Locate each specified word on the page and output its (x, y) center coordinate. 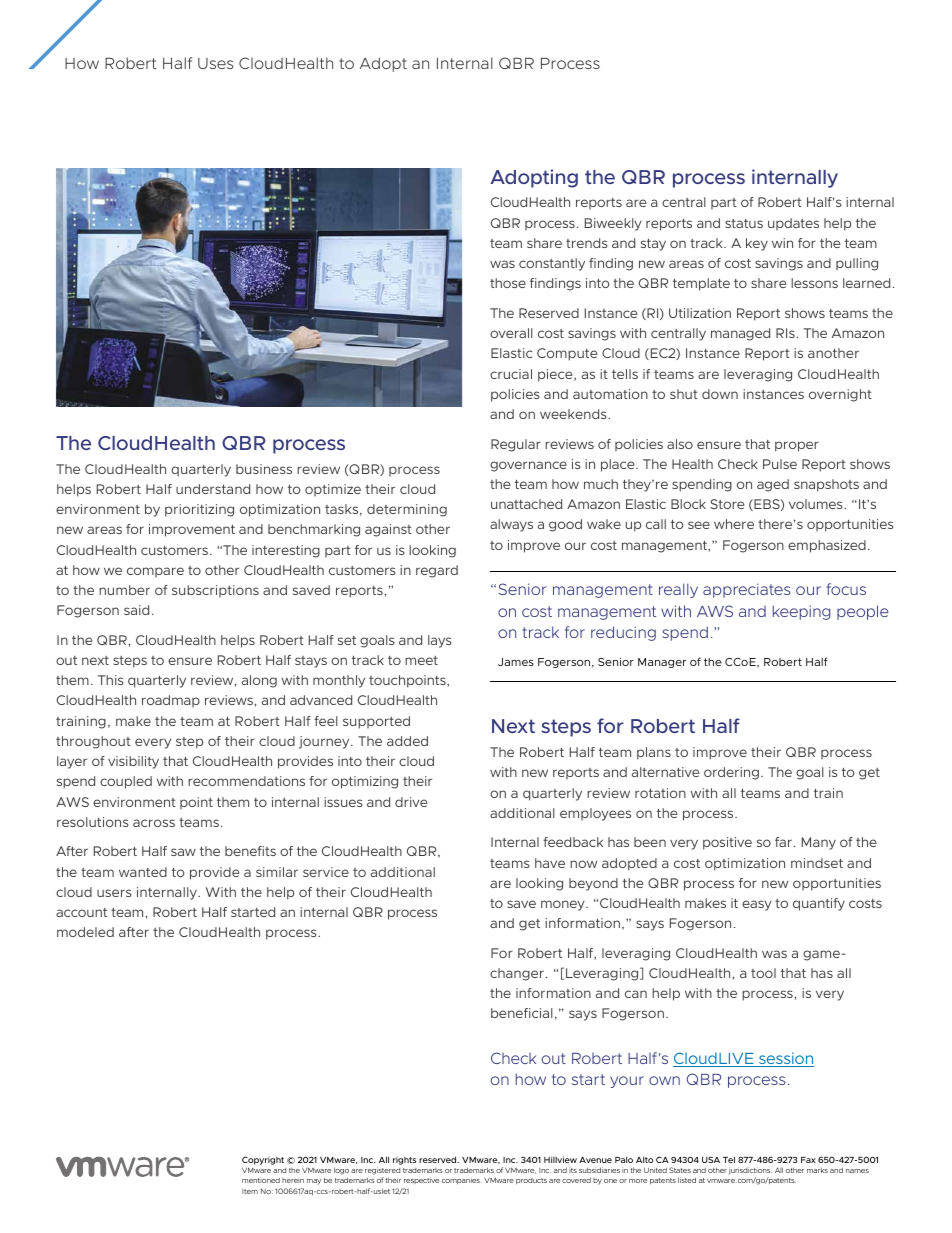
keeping (801, 612)
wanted (143, 872)
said (136, 610)
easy (757, 905)
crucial (511, 374)
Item (250, 1191)
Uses (215, 63)
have (550, 863)
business (264, 469)
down (720, 394)
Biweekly (613, 224)
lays (440, 641)
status (744, 223)
